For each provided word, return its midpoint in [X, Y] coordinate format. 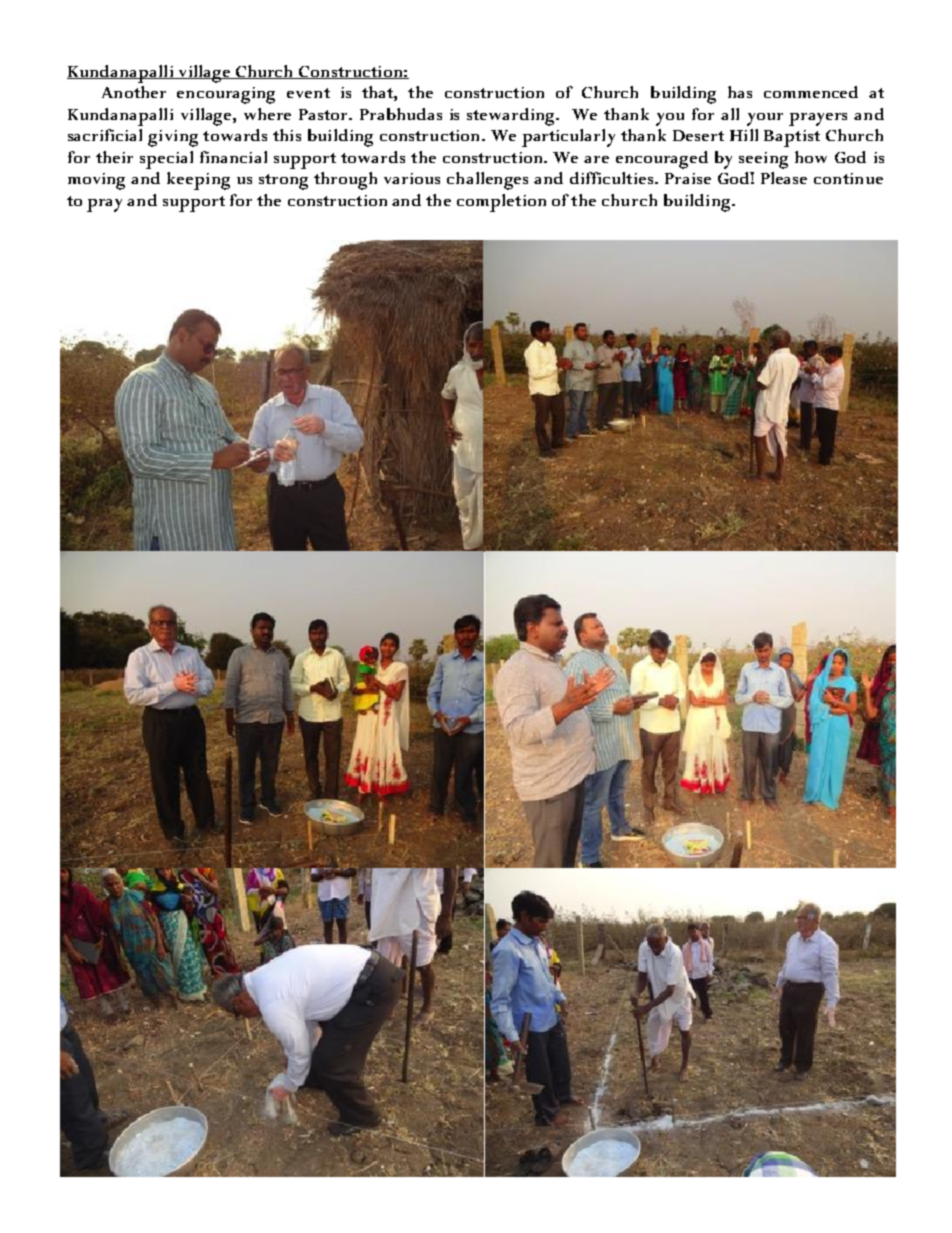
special [166, 160]
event [308, 93]
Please [784, 178]
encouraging [226, 95]
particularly [568, 138]
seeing [763, 160]
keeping [198, 181]
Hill [744, 135]
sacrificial [105, 135]
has [740, 92]
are [596, 159]
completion [501, 203]
